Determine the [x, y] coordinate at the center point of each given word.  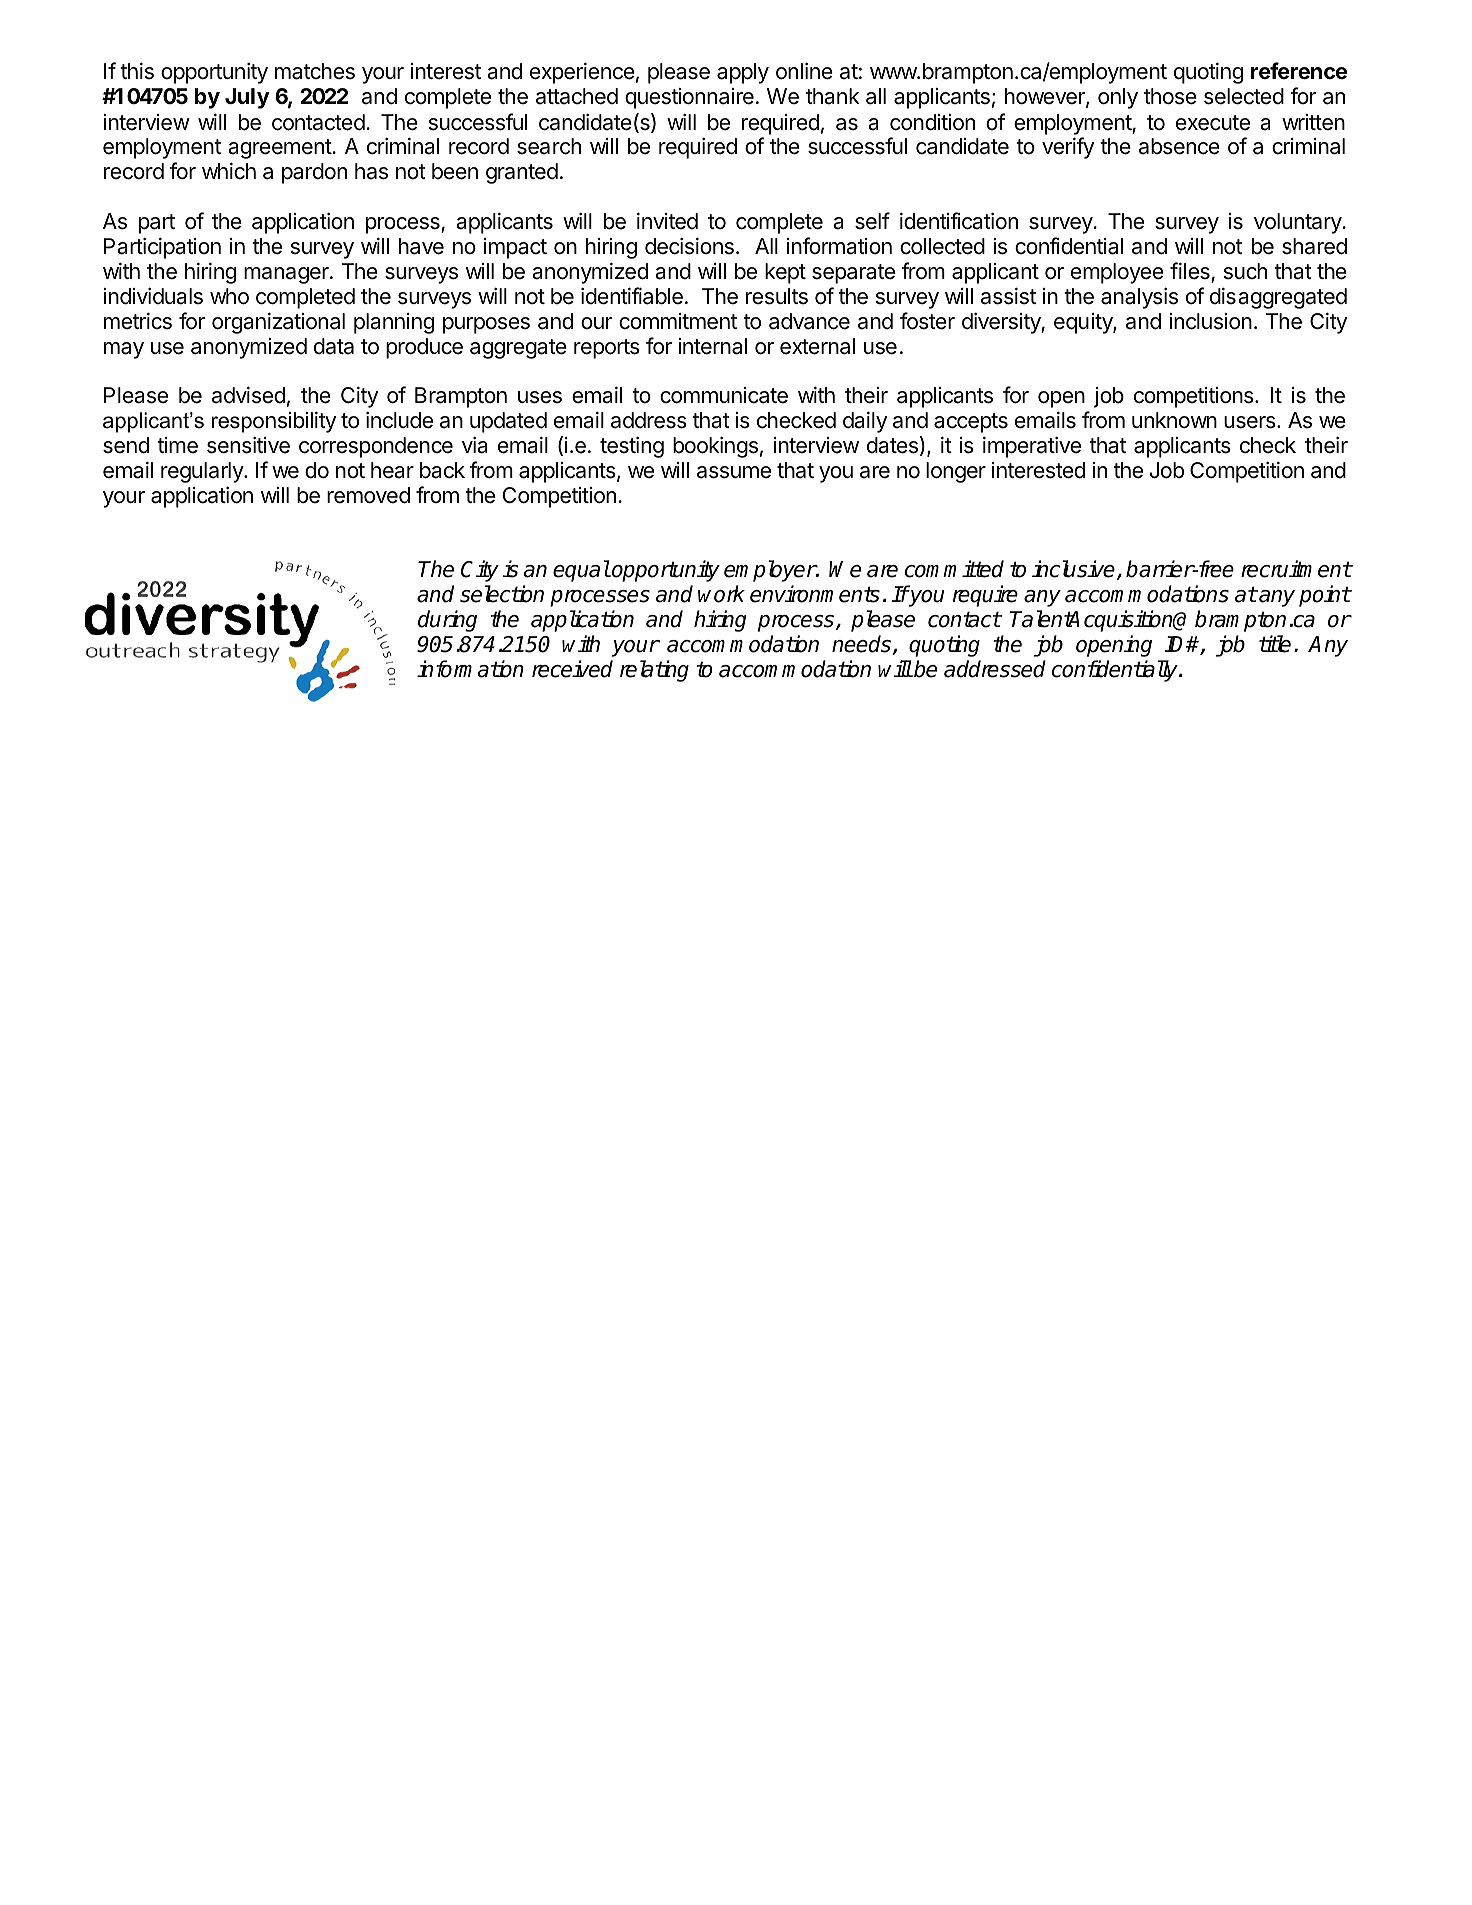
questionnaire [689, 98]
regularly [203, 472]
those [1170, 96]
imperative [1032, 447]
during [447, 621]
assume [734, 472]
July [247, 98]
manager [287, 275]
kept [785, 273]
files [1190, 271]
